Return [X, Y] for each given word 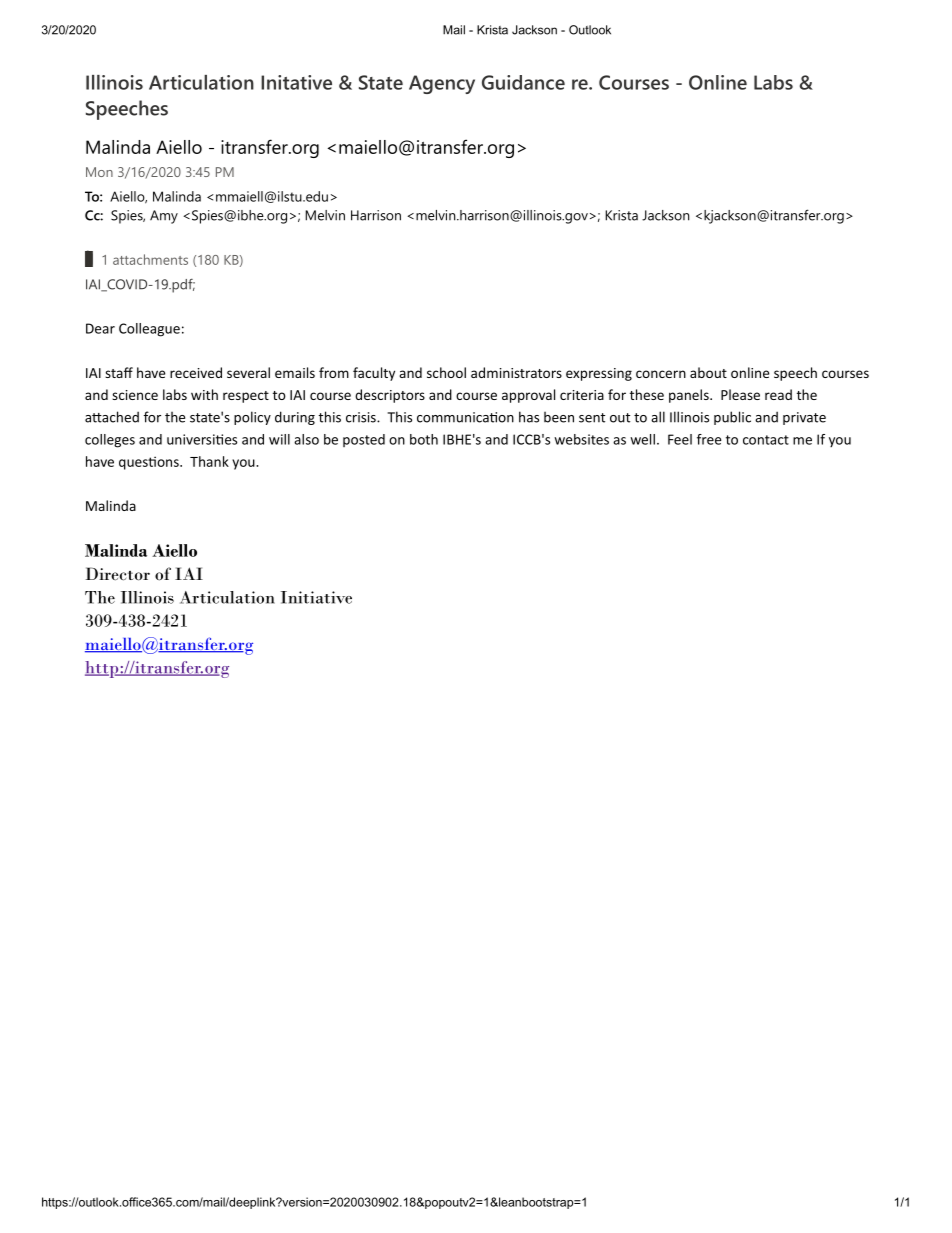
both [424, 439]
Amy [164, 217]
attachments [150, 259]
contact [766, 440]
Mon [99, 172]
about [708, 372]
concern [661, 374]
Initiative [316, 597]
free [709, 439]
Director [118, 574]
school [446, 372]
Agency [442, 84]
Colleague [149, 330]
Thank [209, 461]
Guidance [523, 82]
